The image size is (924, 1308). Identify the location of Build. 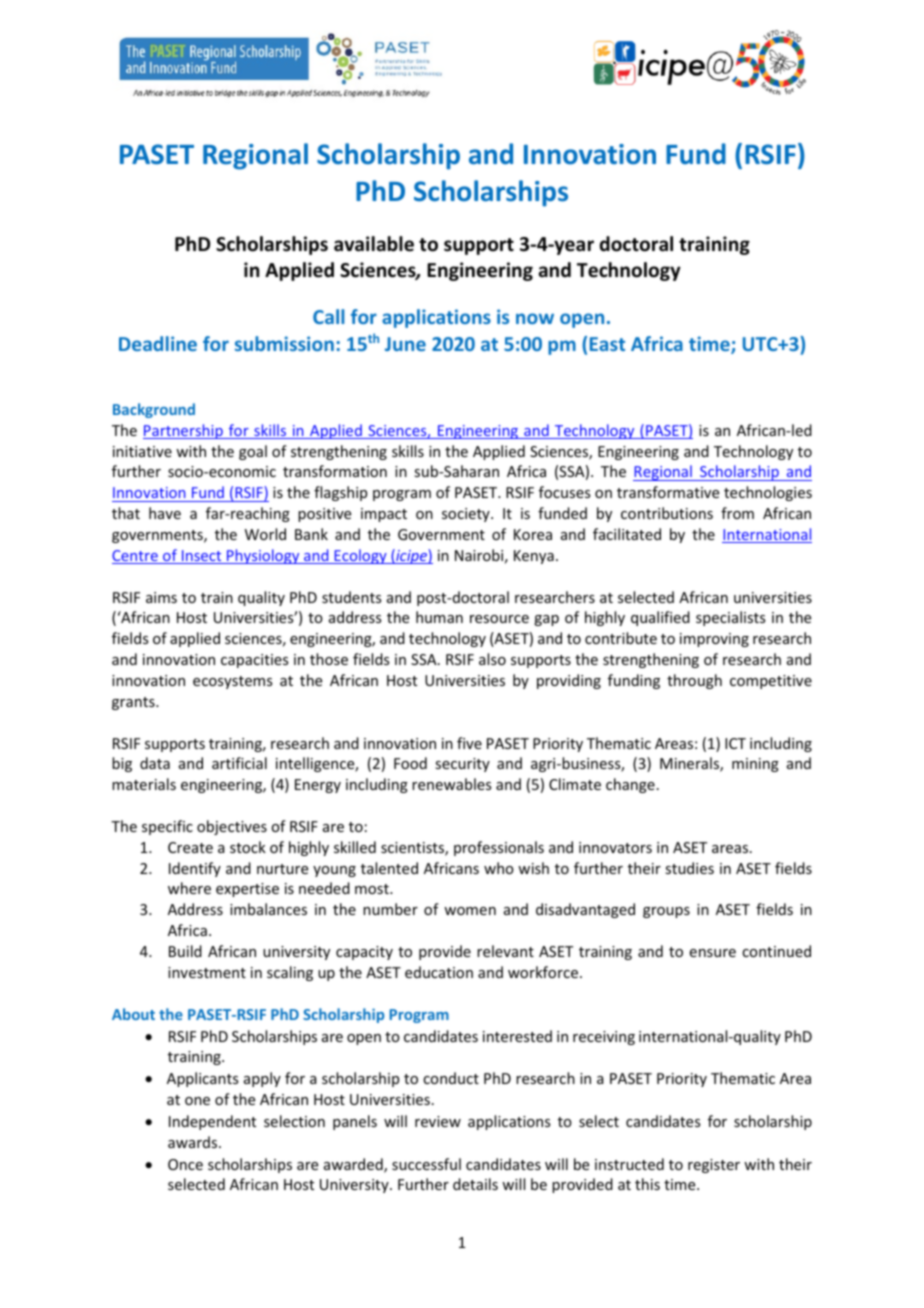
(185, 951).
